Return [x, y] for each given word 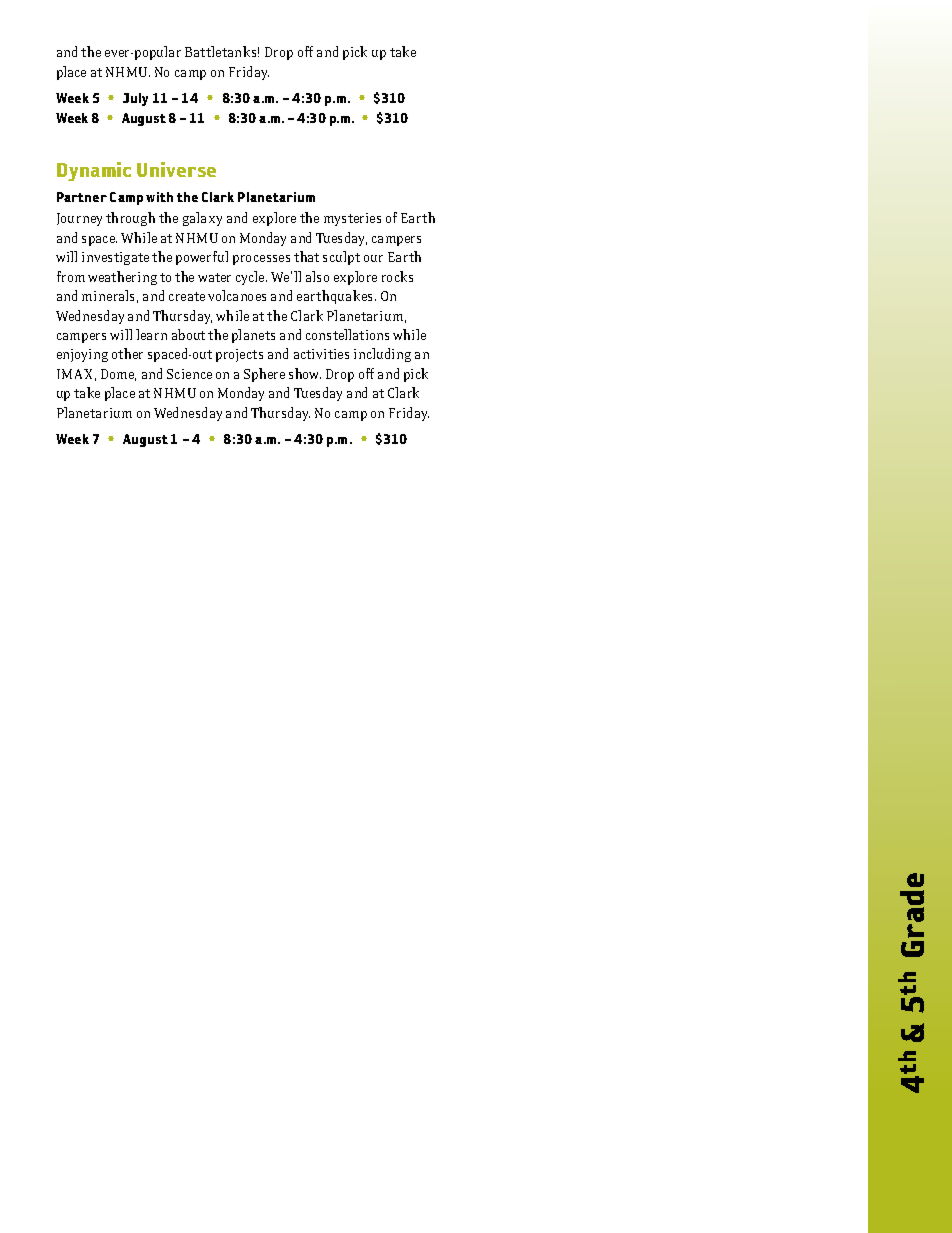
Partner [82, 197]
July [135, 99]
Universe [176, 169]
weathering [122, 278]
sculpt [341, 258]
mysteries [352, 219]
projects [239, 355]
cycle [251, 278]
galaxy [202, 219]
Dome [118, 375]
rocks [397, 276]
